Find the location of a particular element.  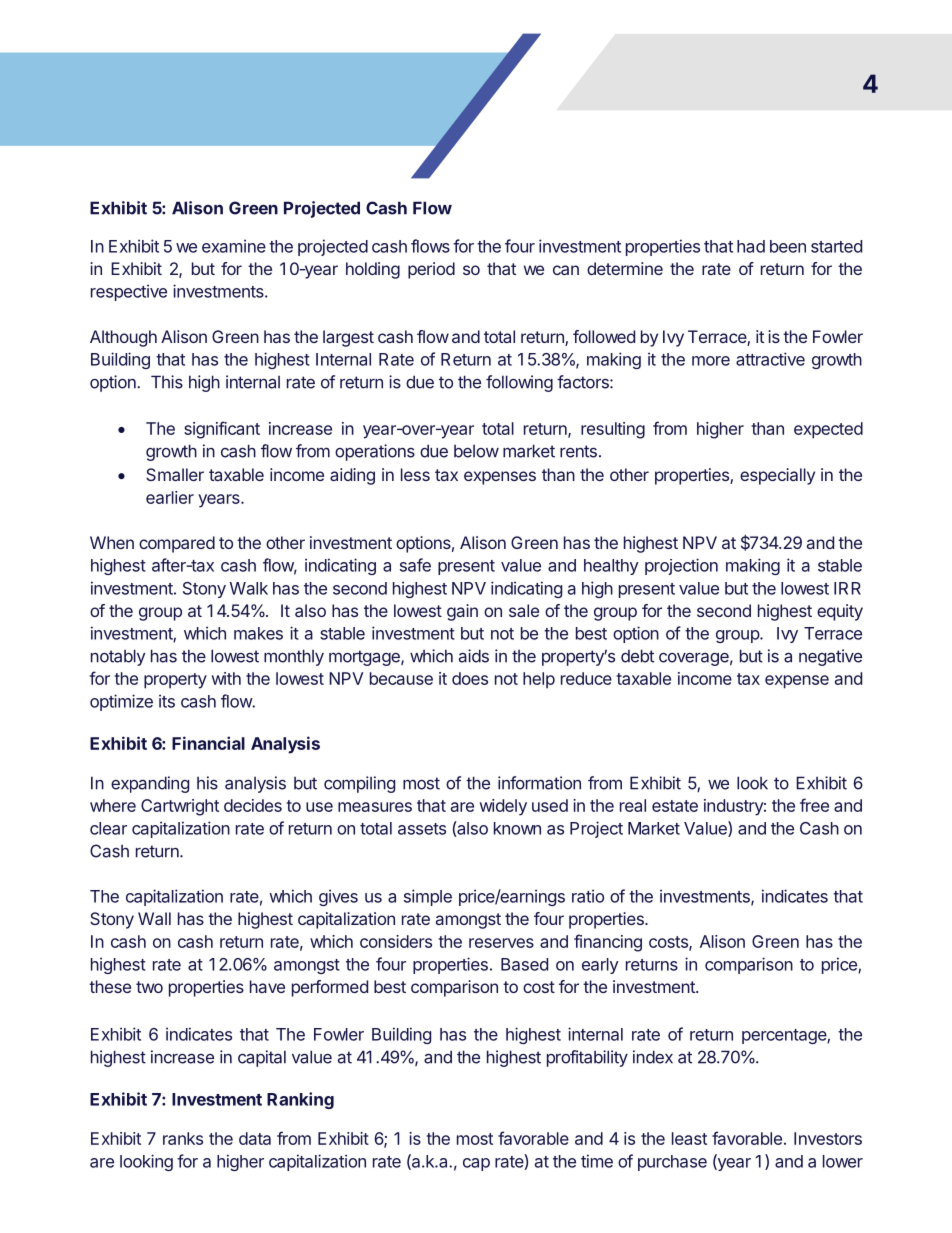

gain is located at coordinates (462, 612).
